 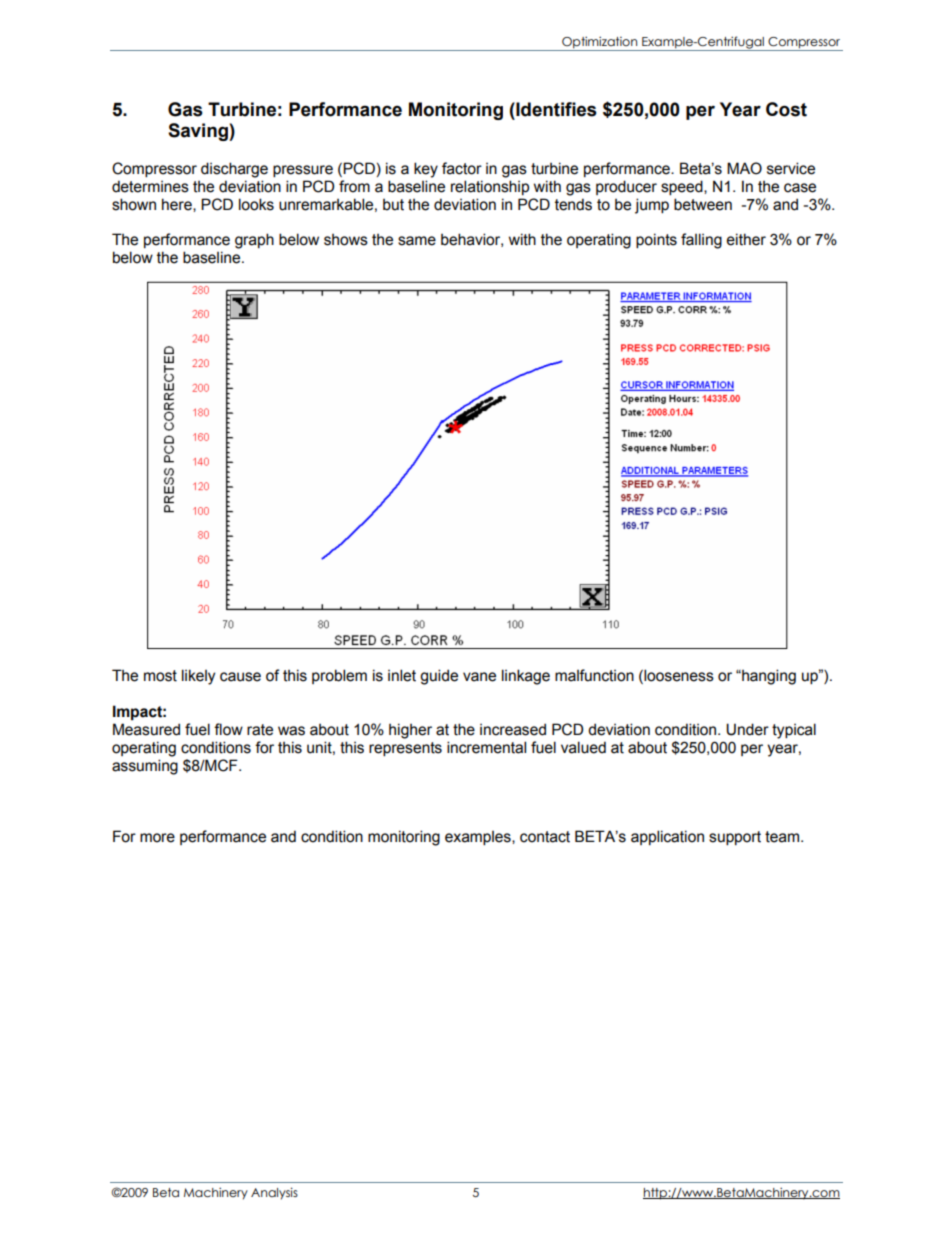 What do you see at coordinates (786, 109) in the screenshot?
I see `Cost` at bounding box center [786, 109].
